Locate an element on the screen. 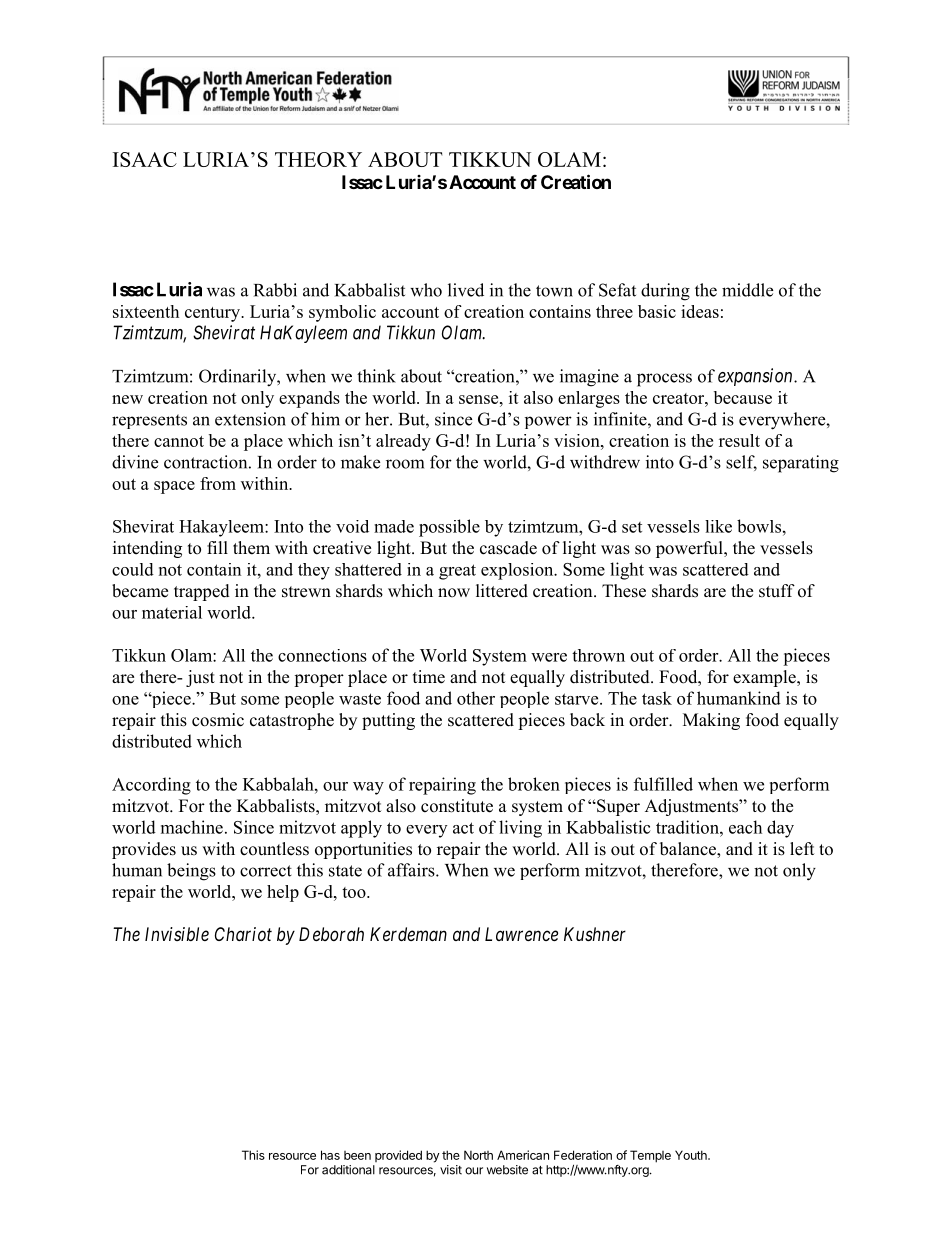  cannot is located at coordinates (179, 441).
